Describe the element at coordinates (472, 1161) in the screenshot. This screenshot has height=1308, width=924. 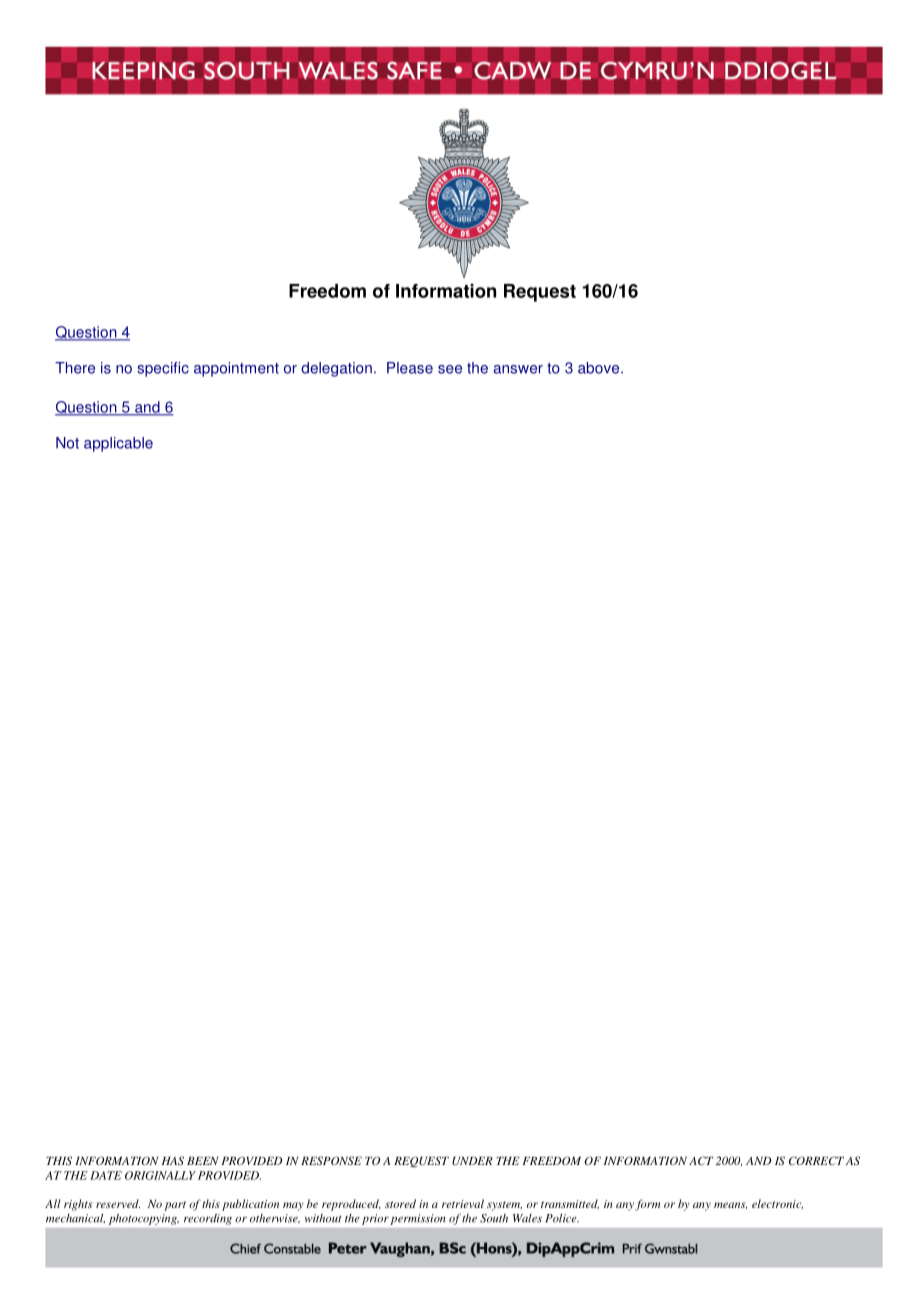
I see `UNDER` at that location.
